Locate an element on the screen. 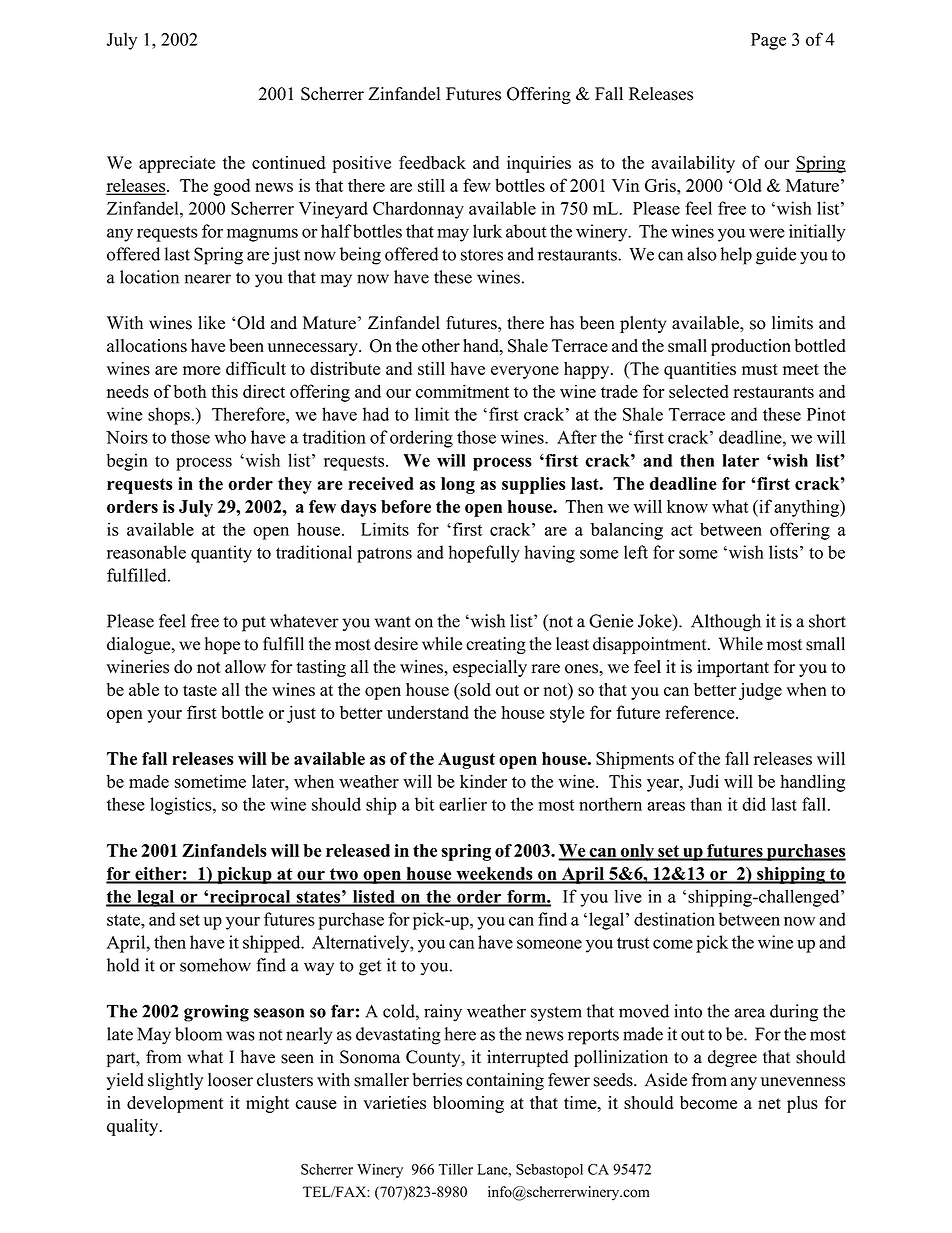 The height and width of the screenshot is (1233, 952). put is located at coordinates (254, 624).
